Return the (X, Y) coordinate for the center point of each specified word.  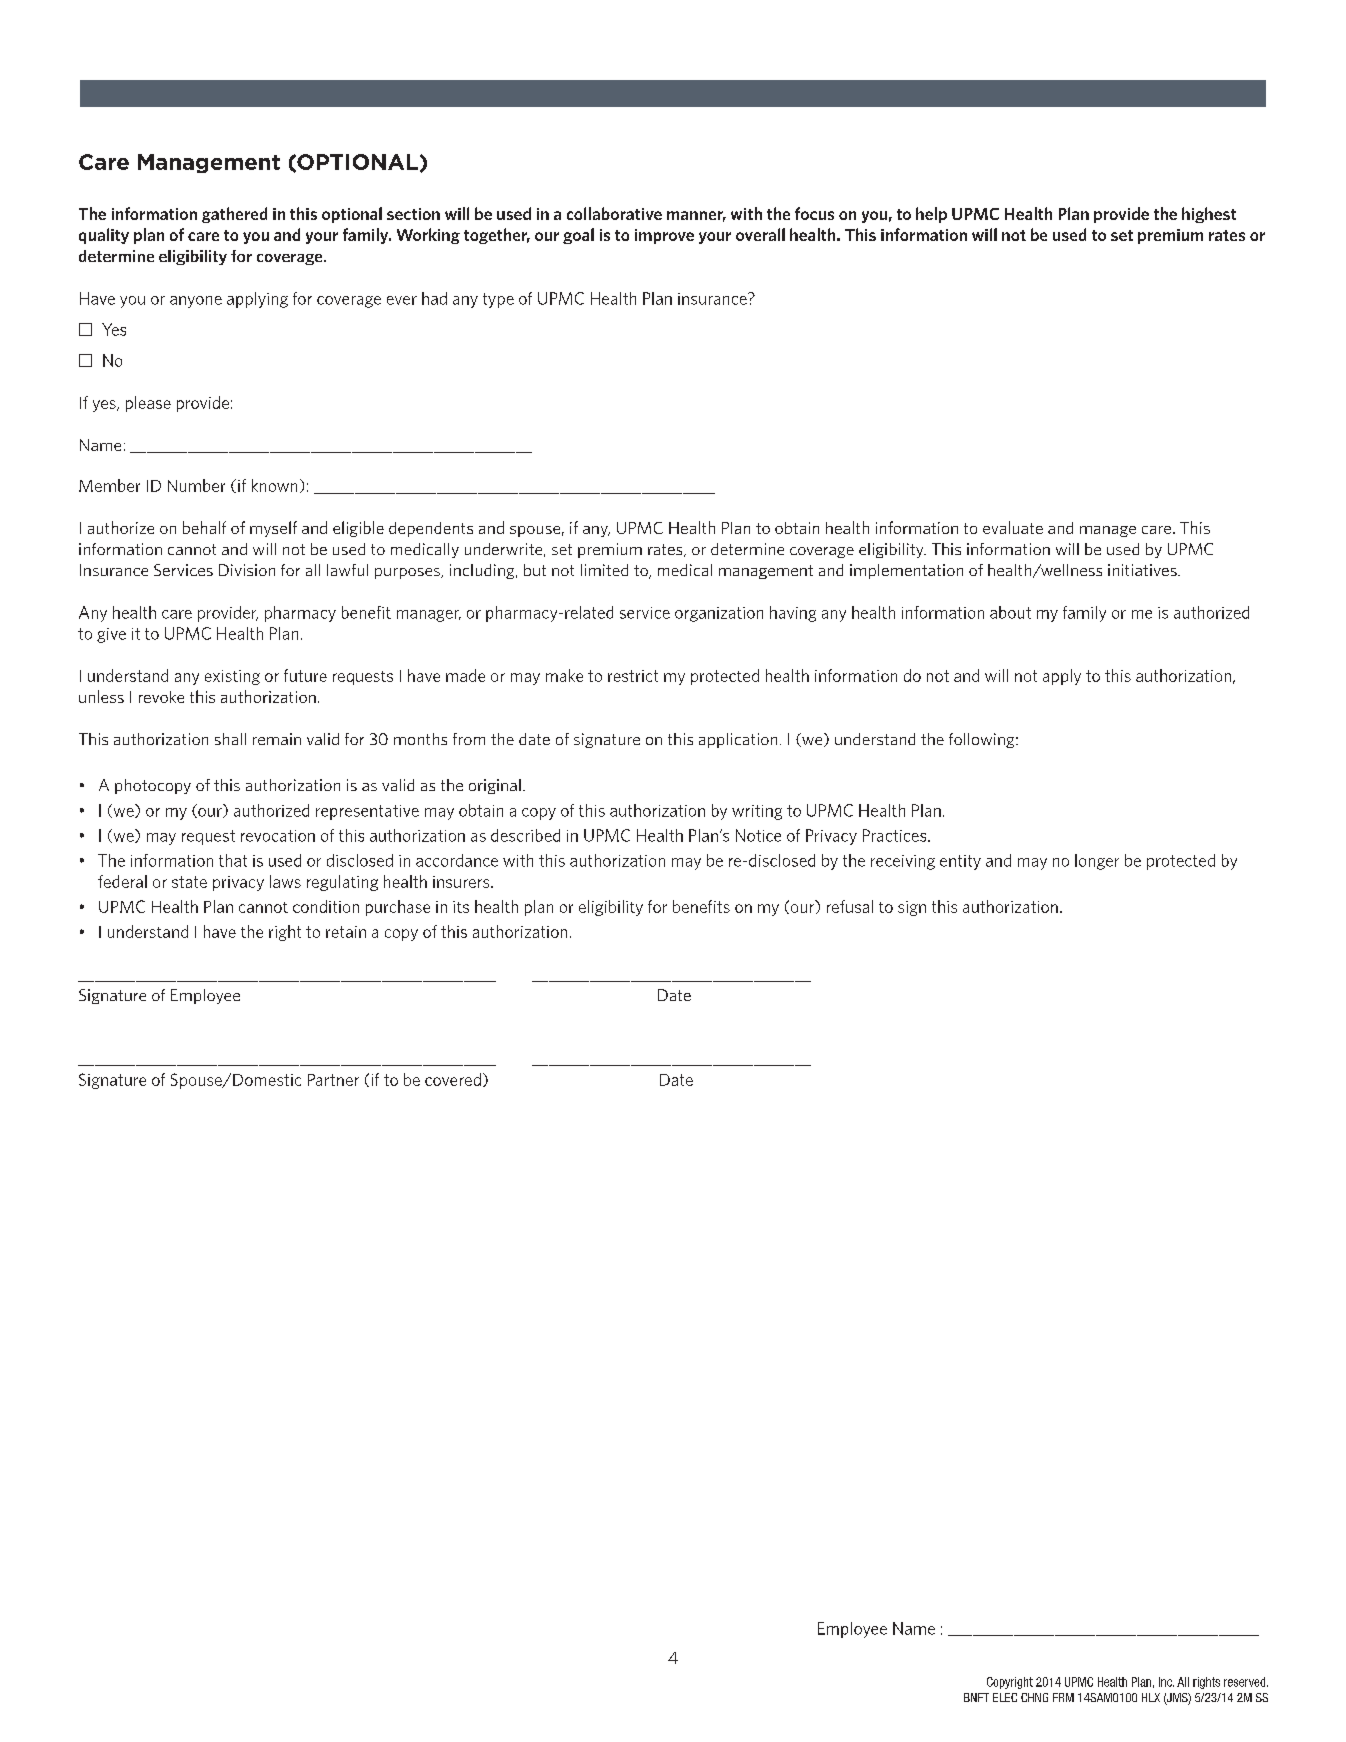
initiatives (1143, 570)
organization (719, 614)
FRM (1063, 1697)
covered (453, 1079)
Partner (333, 1080)
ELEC (1005, 1697)
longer (1097, 862)
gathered (234, 215)
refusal (850, 906)
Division (247, 570)
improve (664, 236)
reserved (1246, 1682)
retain (346, 932)
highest (1209, 215)
